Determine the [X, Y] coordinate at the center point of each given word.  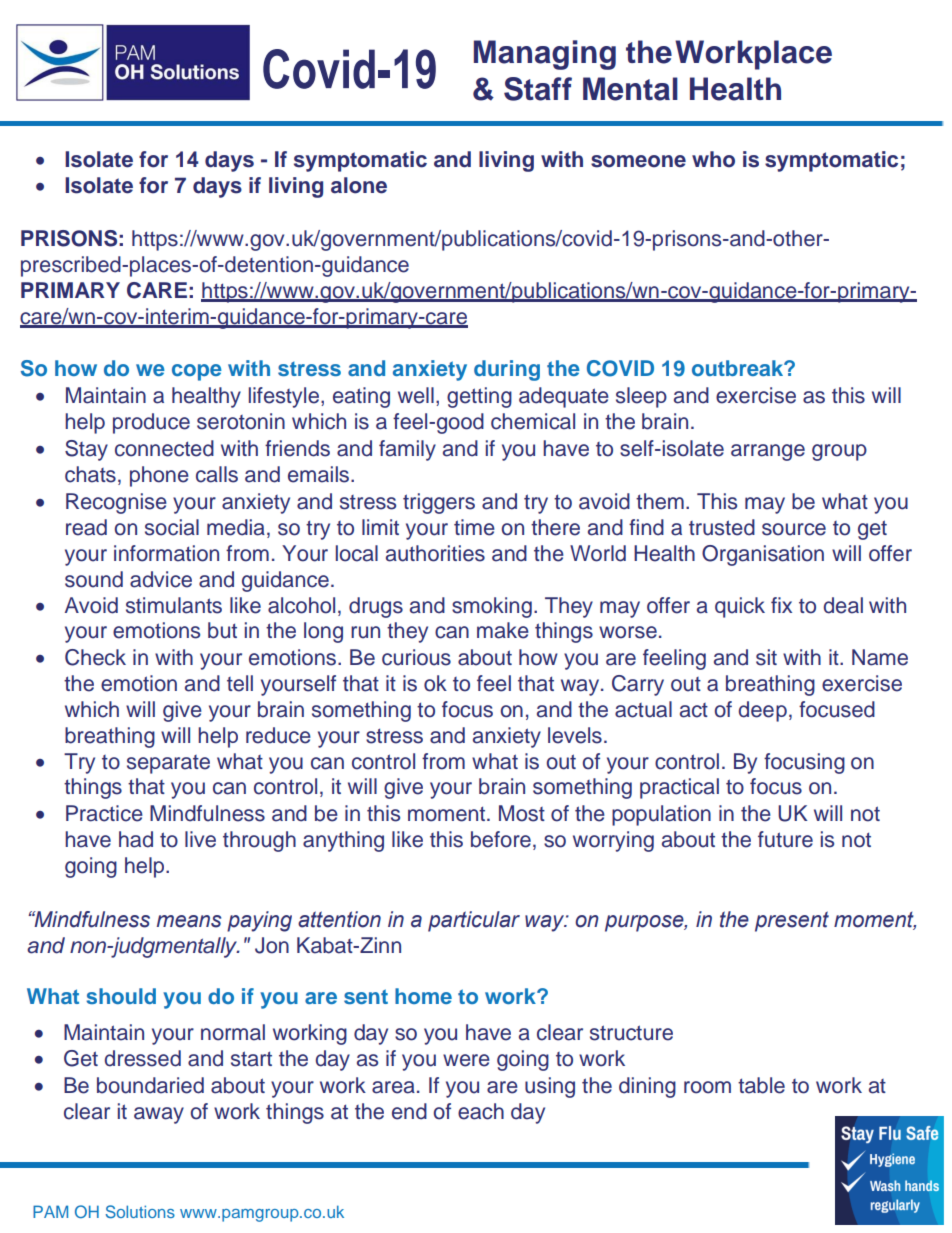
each [481, 1111]
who [713, 159]
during [507, 370]
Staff [538, 89]
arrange [768, 452]
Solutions [140, 1212]
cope [197, 372]
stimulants [174, 605]
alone [359, 185]
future [785, 839]
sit [766, 657]
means [189, 921]
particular [474, 921]
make [503, 630]
